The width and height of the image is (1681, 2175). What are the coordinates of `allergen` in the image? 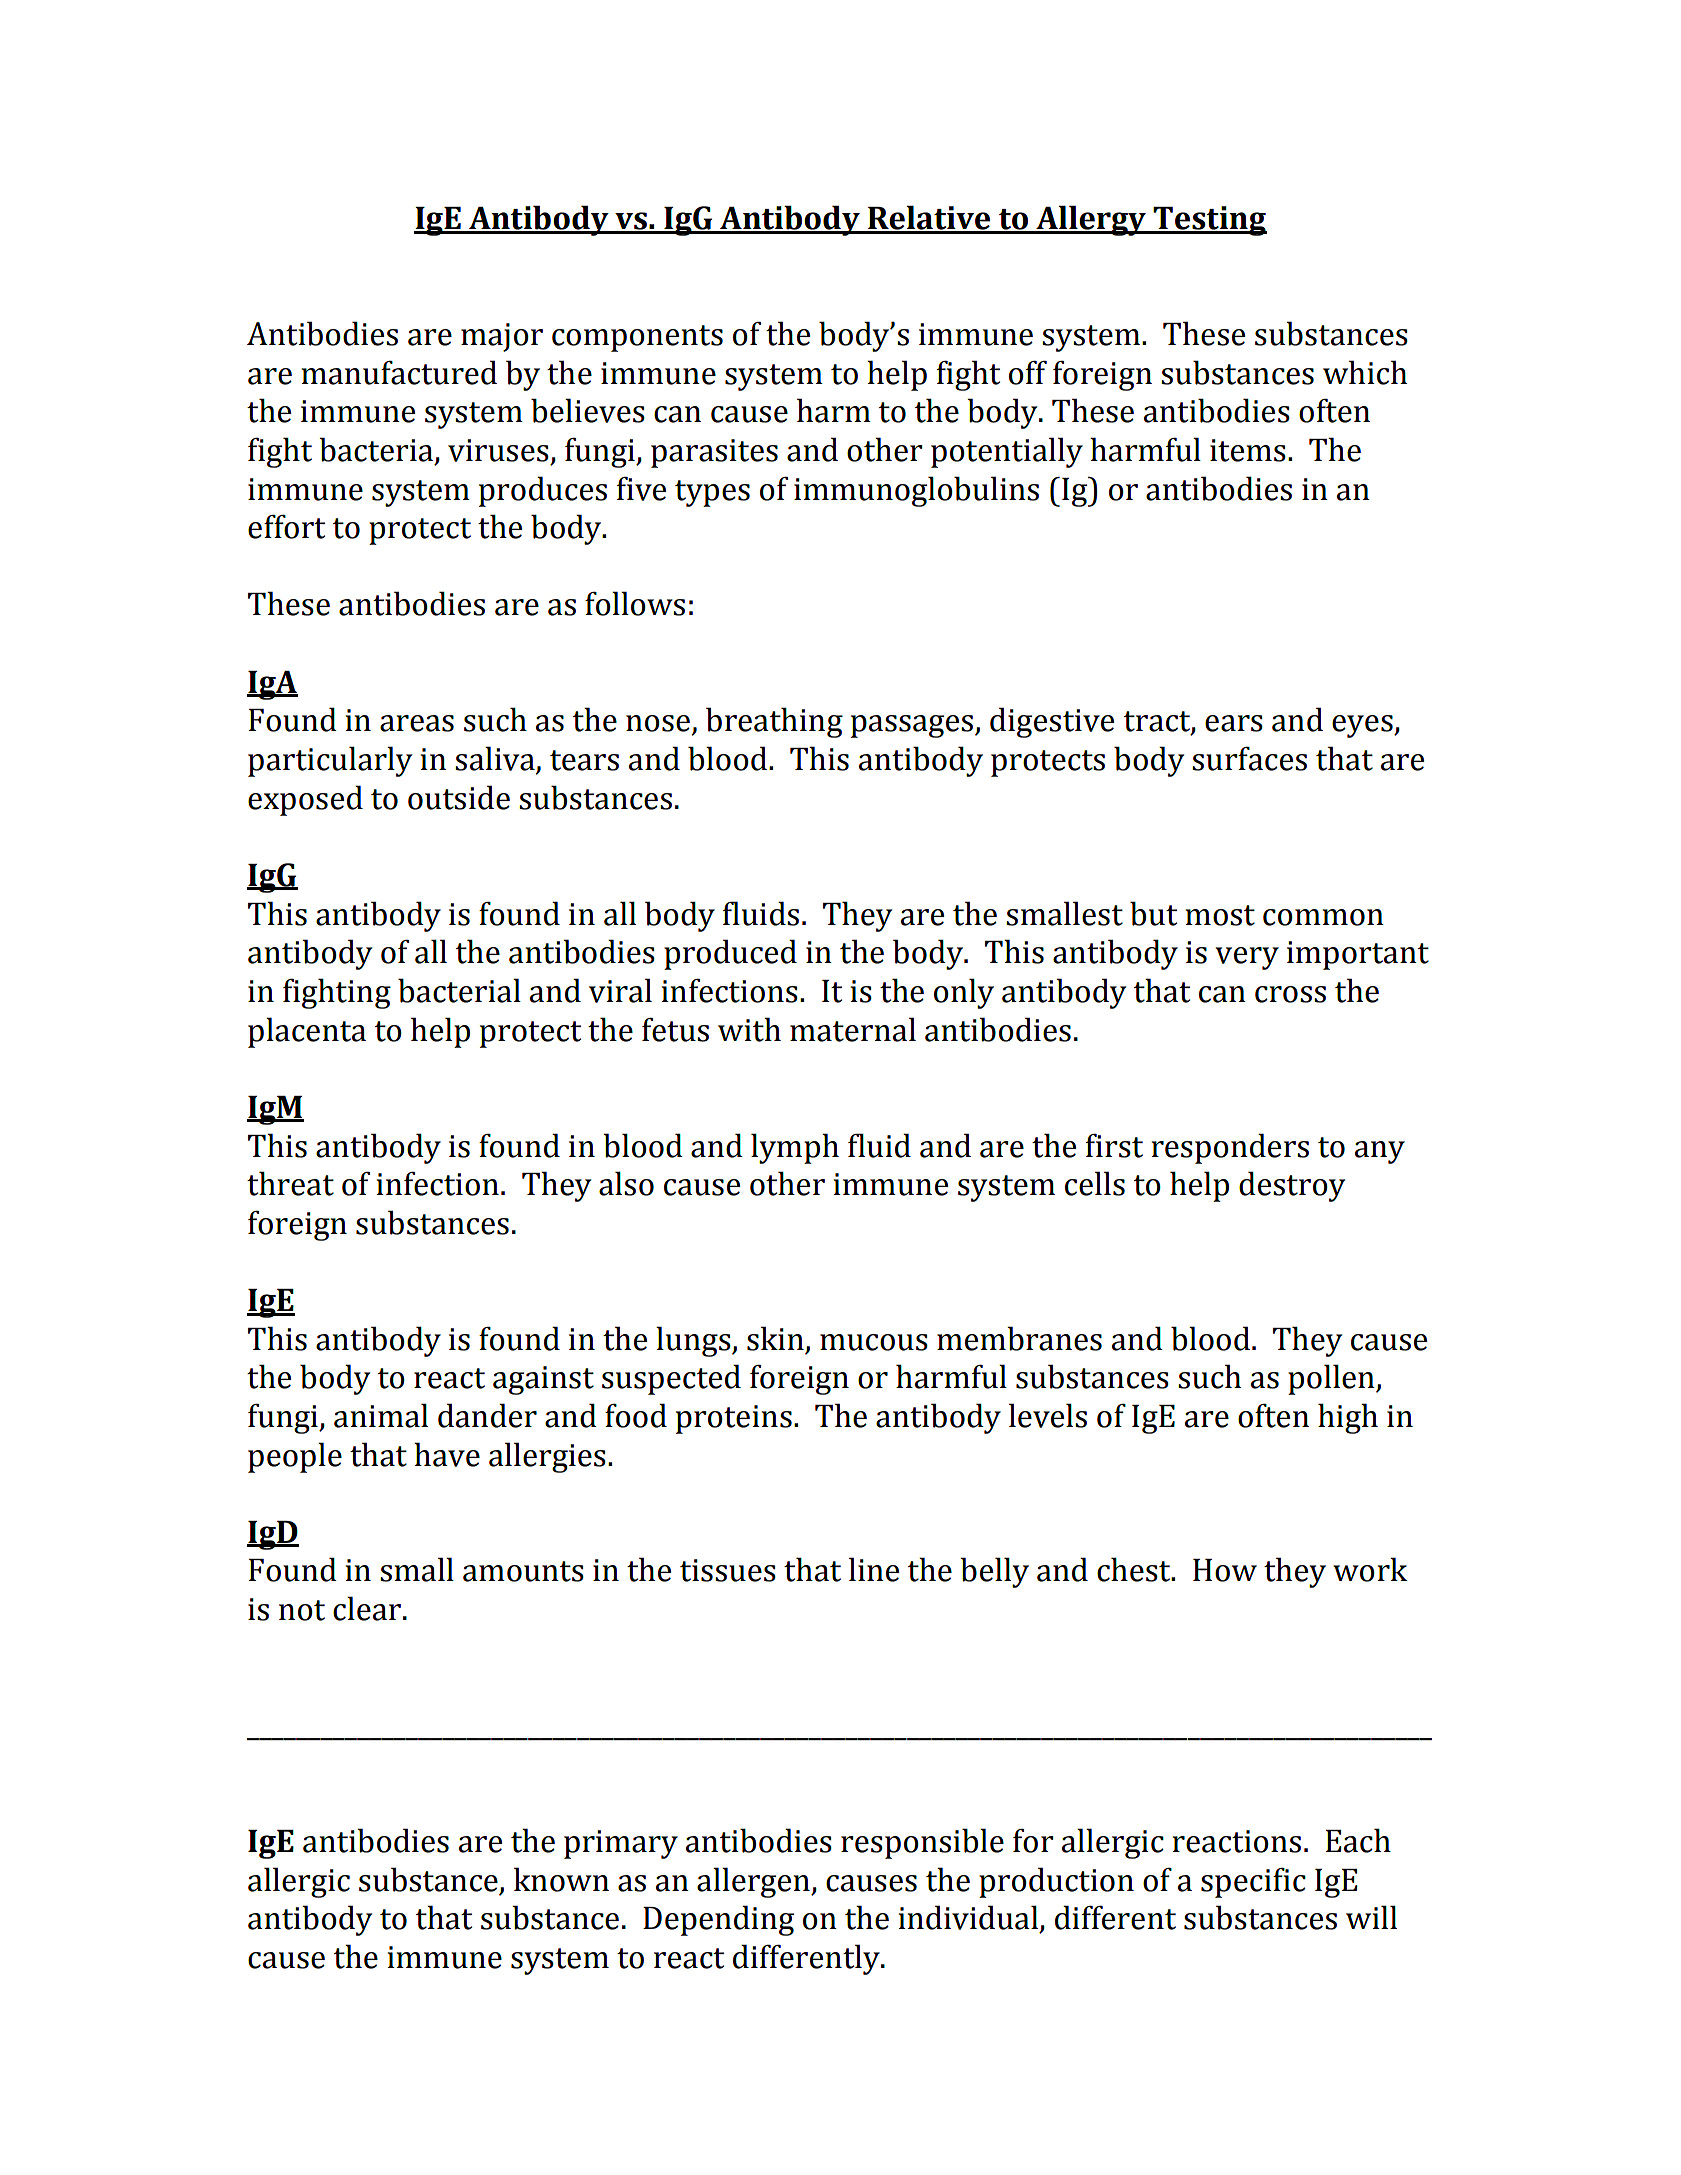 It's located at (754, 1882).
